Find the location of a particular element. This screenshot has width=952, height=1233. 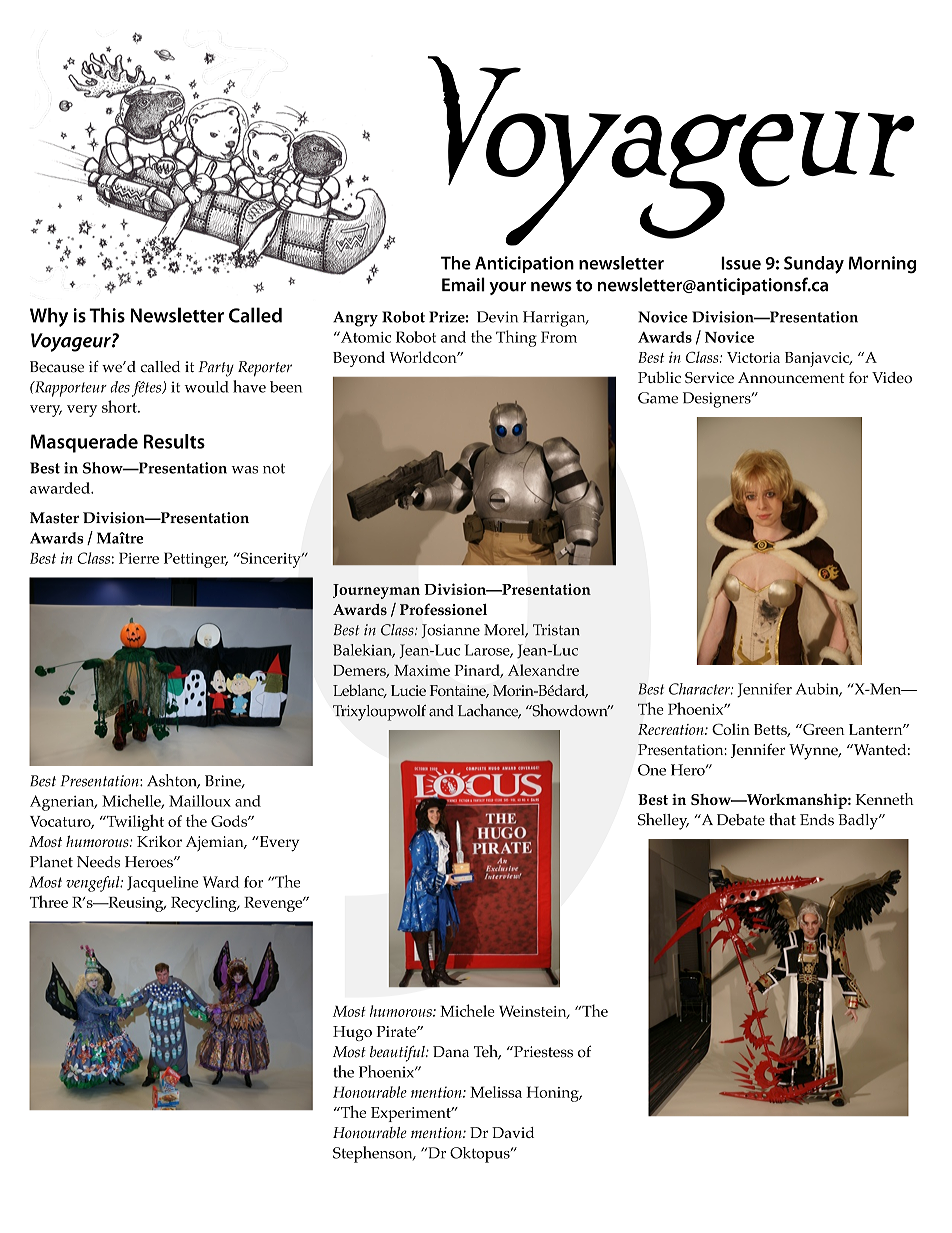

Email is located at coordinates (463, 284).
